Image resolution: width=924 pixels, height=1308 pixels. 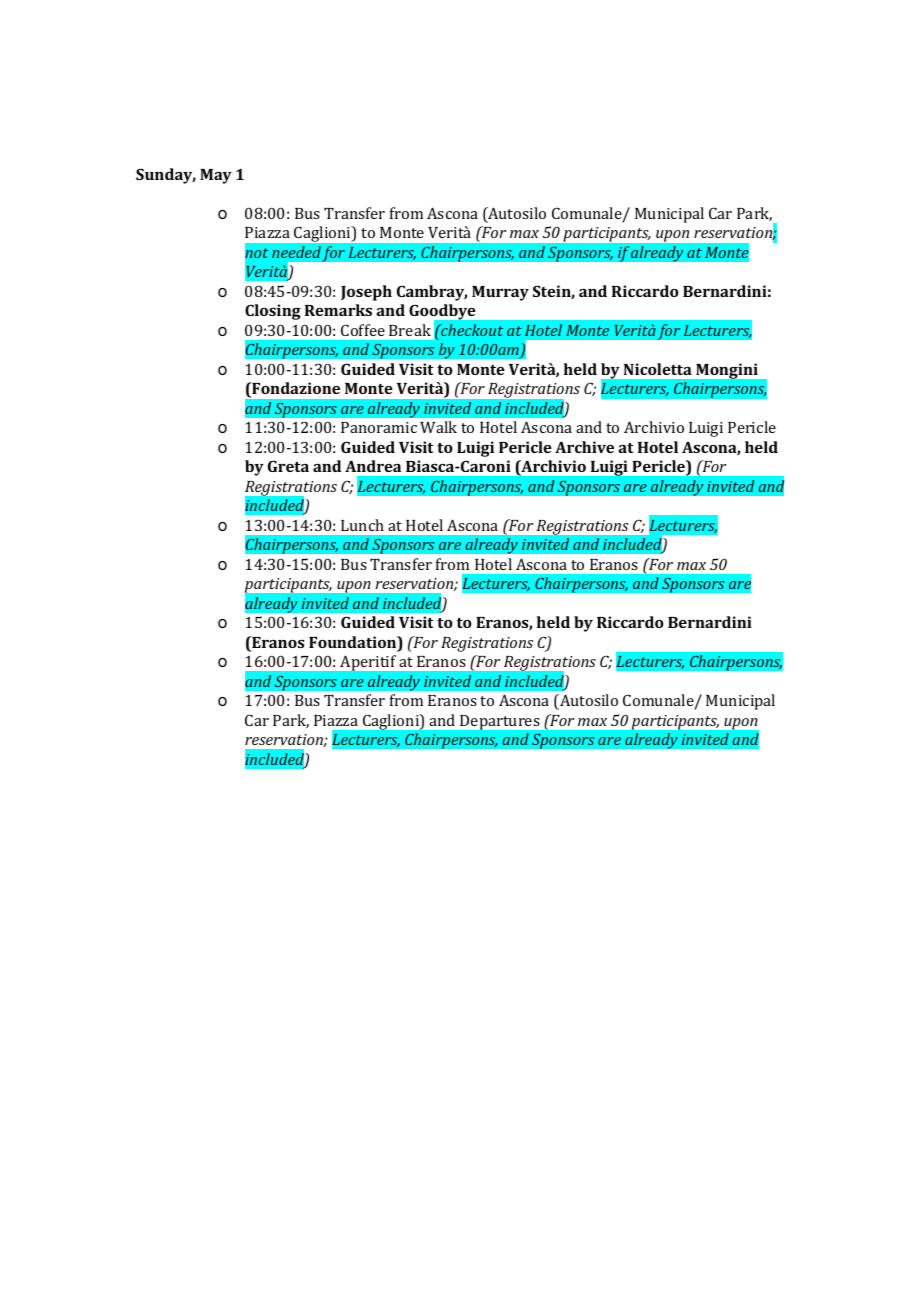 I want to click on Murray, so click(x=500, y=293).
